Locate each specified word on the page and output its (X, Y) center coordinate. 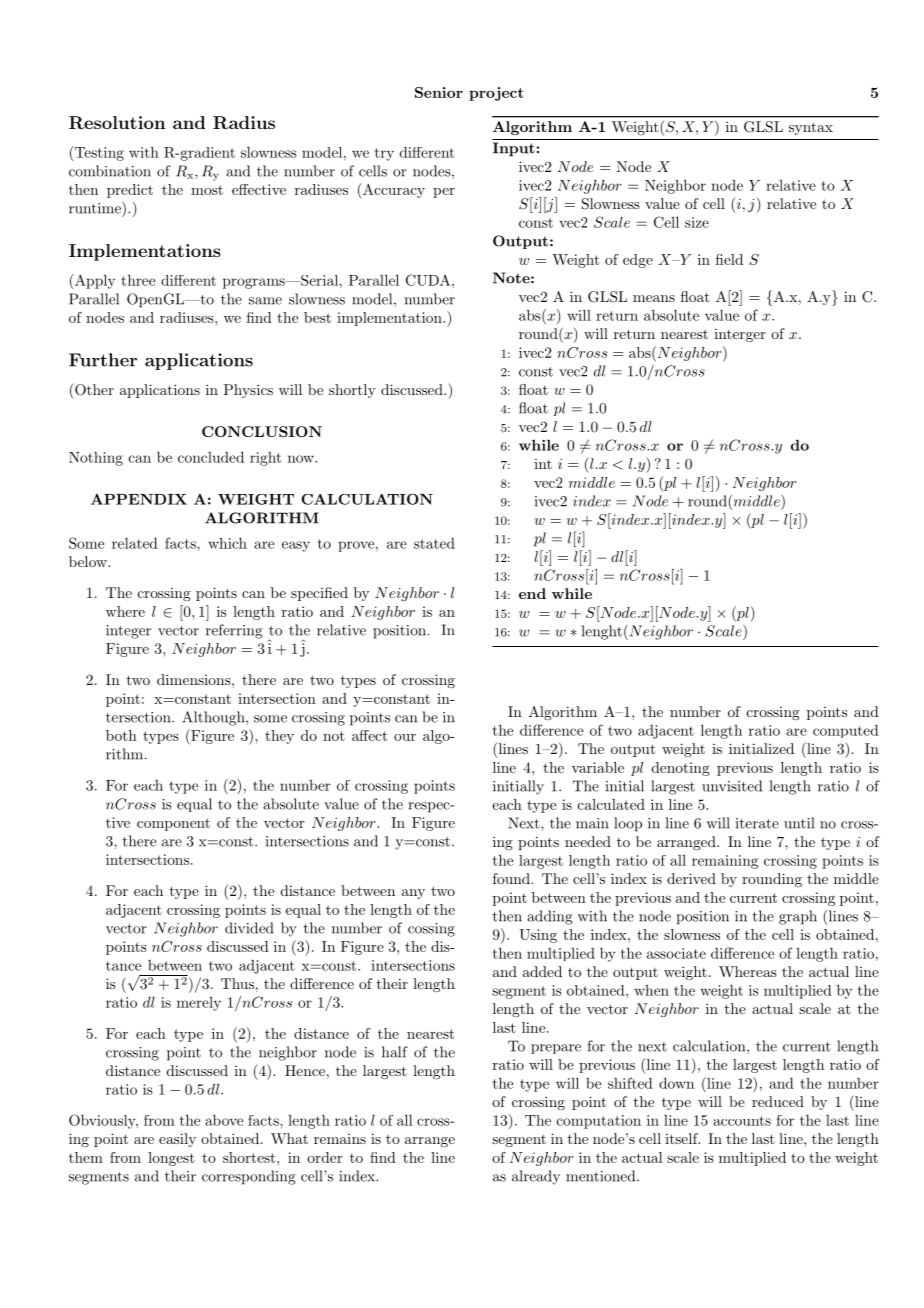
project (496, 94)
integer (128, 632)
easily (177, 1140)
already (536, 1177)
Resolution (117, 123)
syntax (811, 128)
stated (434, 543)
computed (846, 731)
